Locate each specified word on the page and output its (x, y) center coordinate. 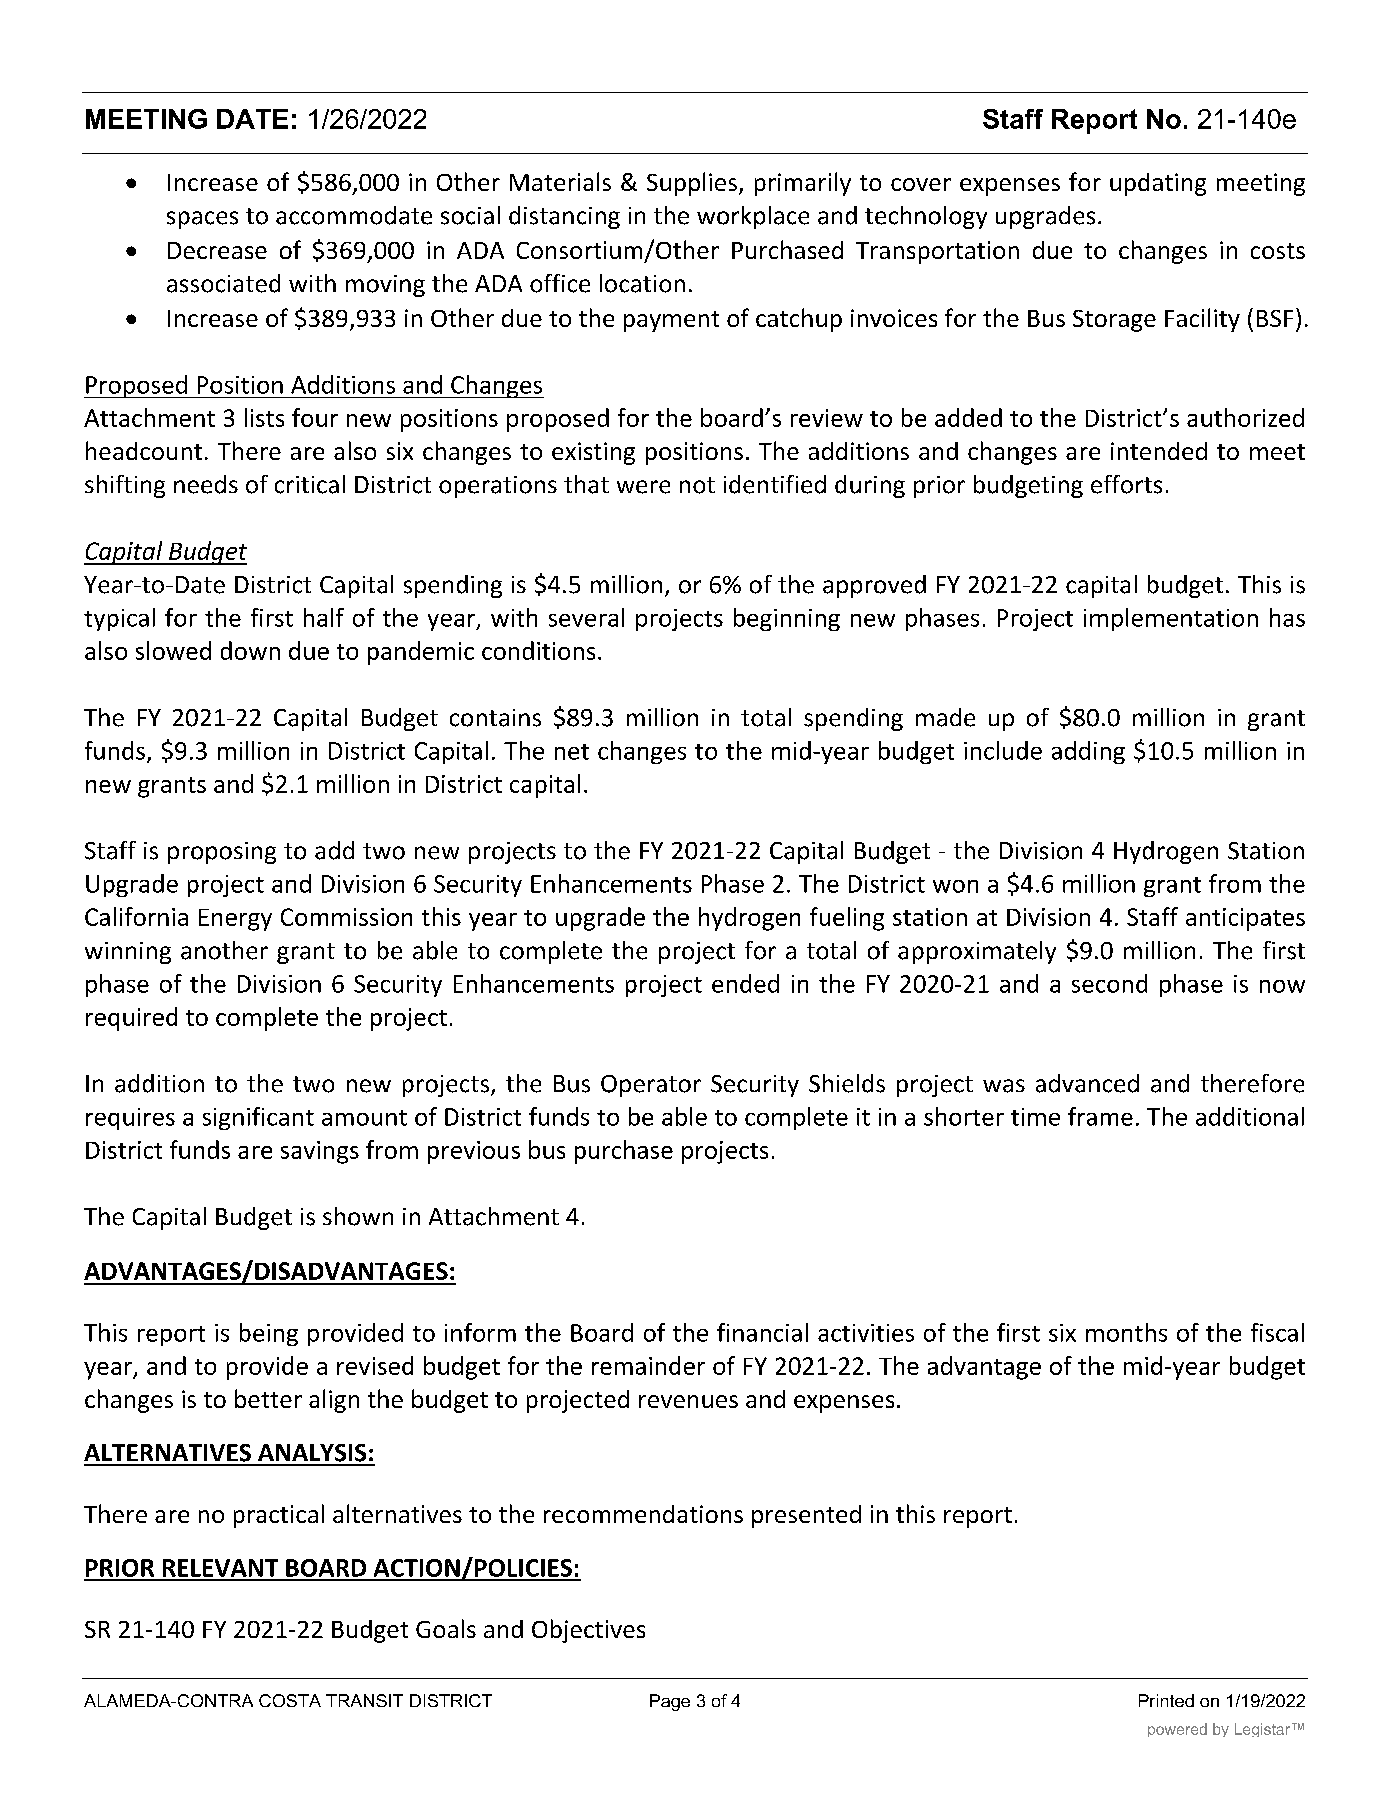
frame (1100, 1116)
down (250, 650)
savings (320, 1152)
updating (1158, 184)
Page (670, 1702)
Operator (651, 1086)
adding (1088, 752)
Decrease (217, 250)
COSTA (290, 1700)
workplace (753, 217)
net (572, 752)
